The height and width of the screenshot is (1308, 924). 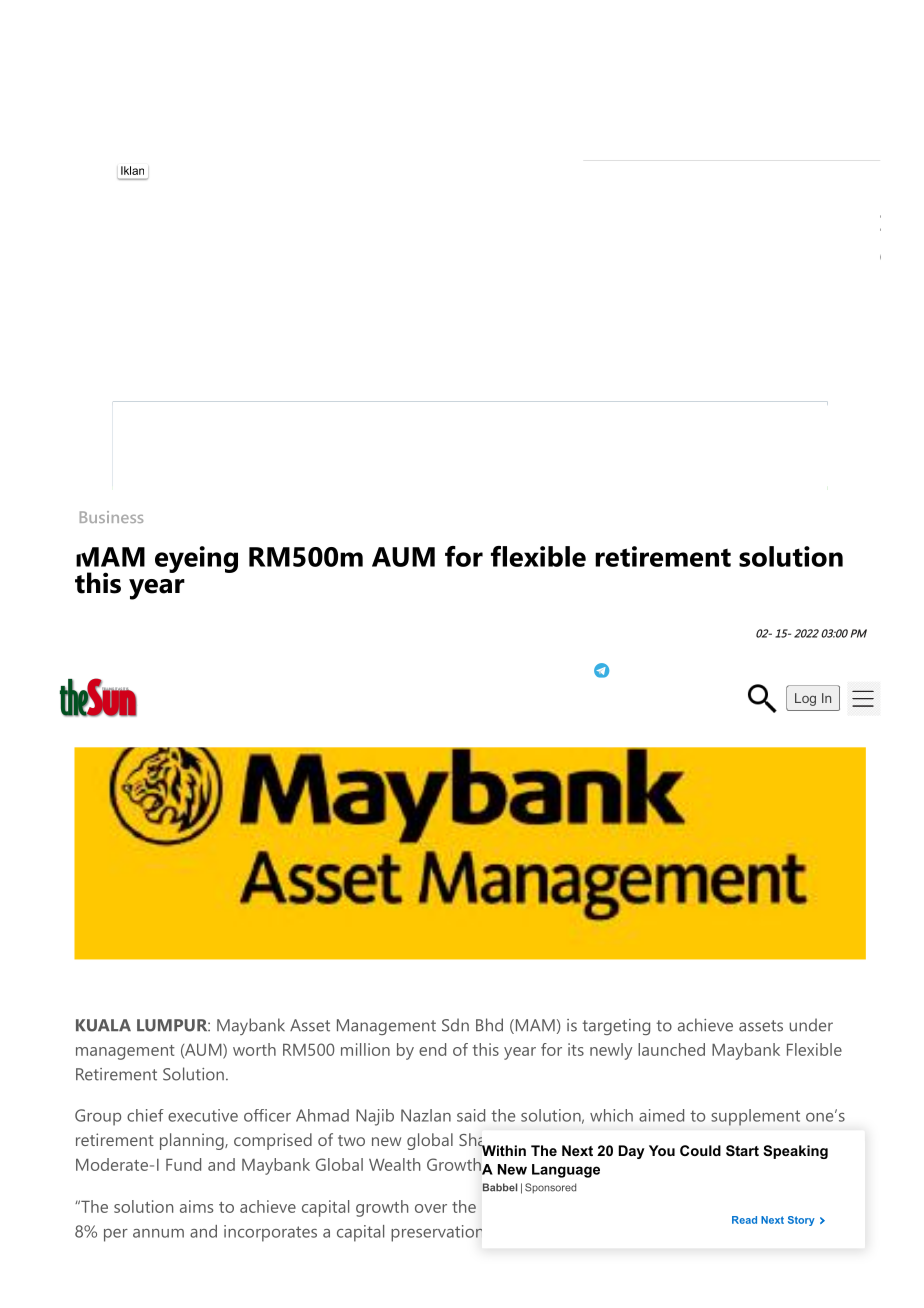 I want to click on Business, so click(x=111, y=517).
